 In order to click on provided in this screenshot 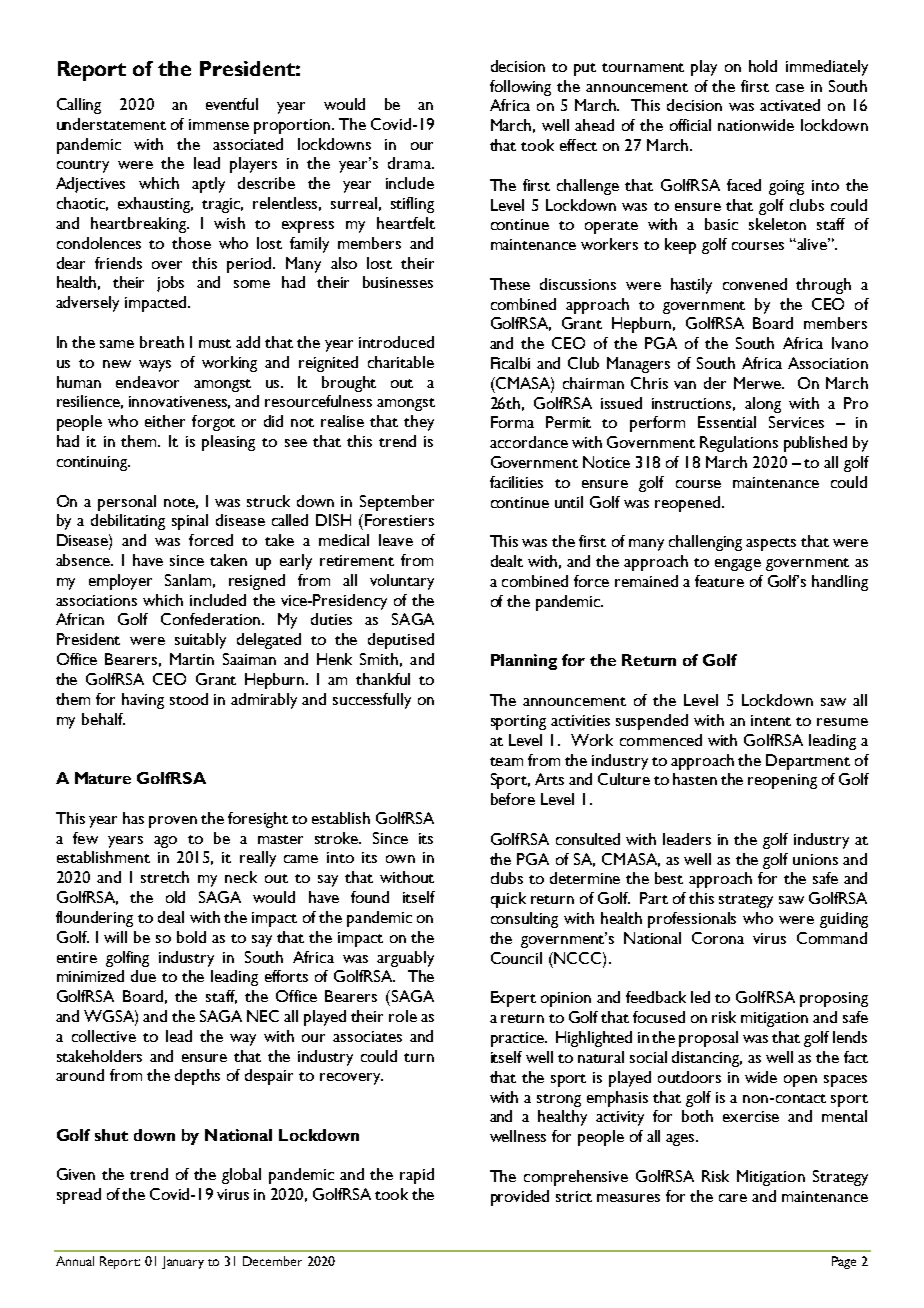, I will do `click(520, 1198)`.
